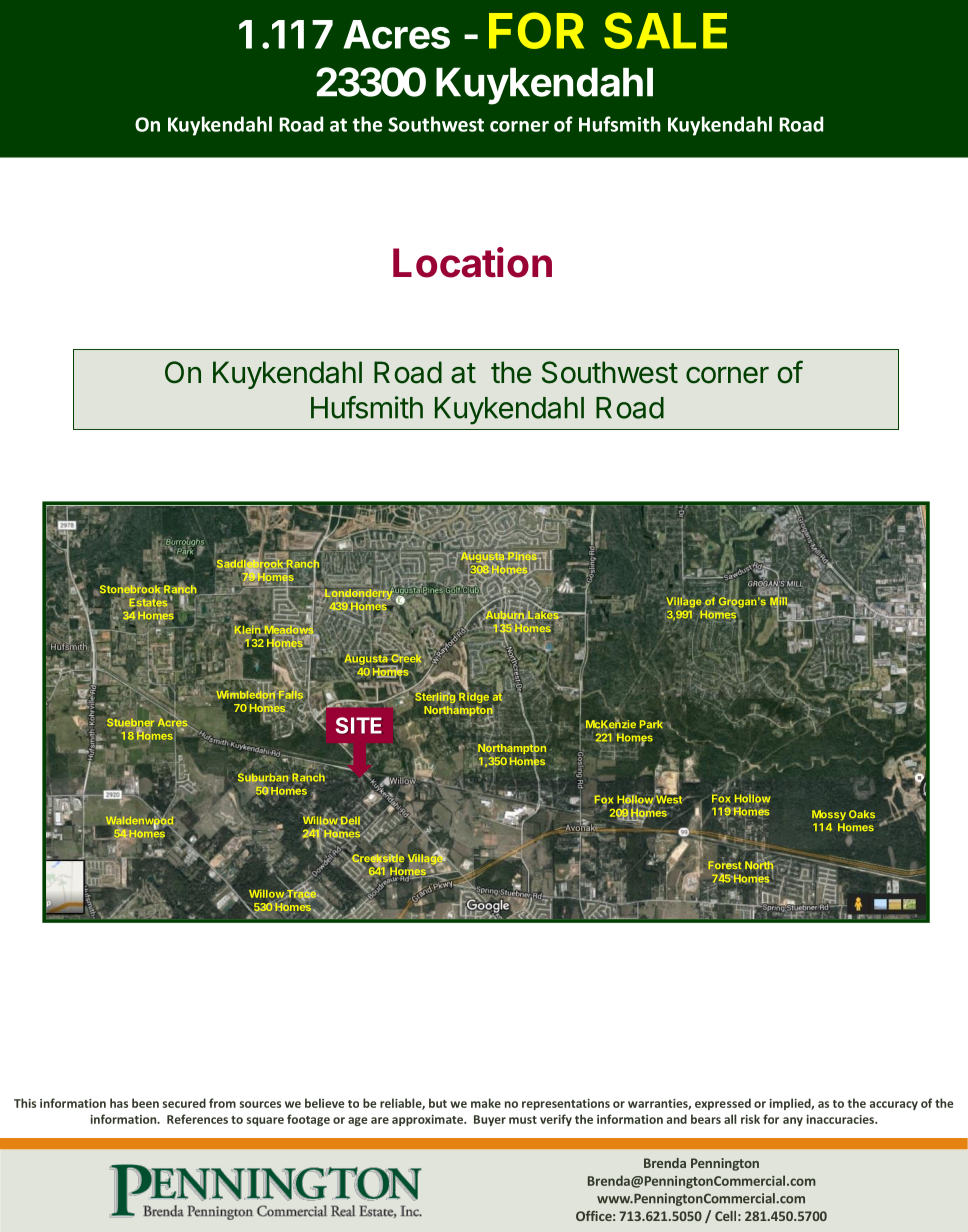 The width and height of the page is (968, 1232). Describe the element at coordinates (474, 696) in the page. I see `Ridge` at that location.
